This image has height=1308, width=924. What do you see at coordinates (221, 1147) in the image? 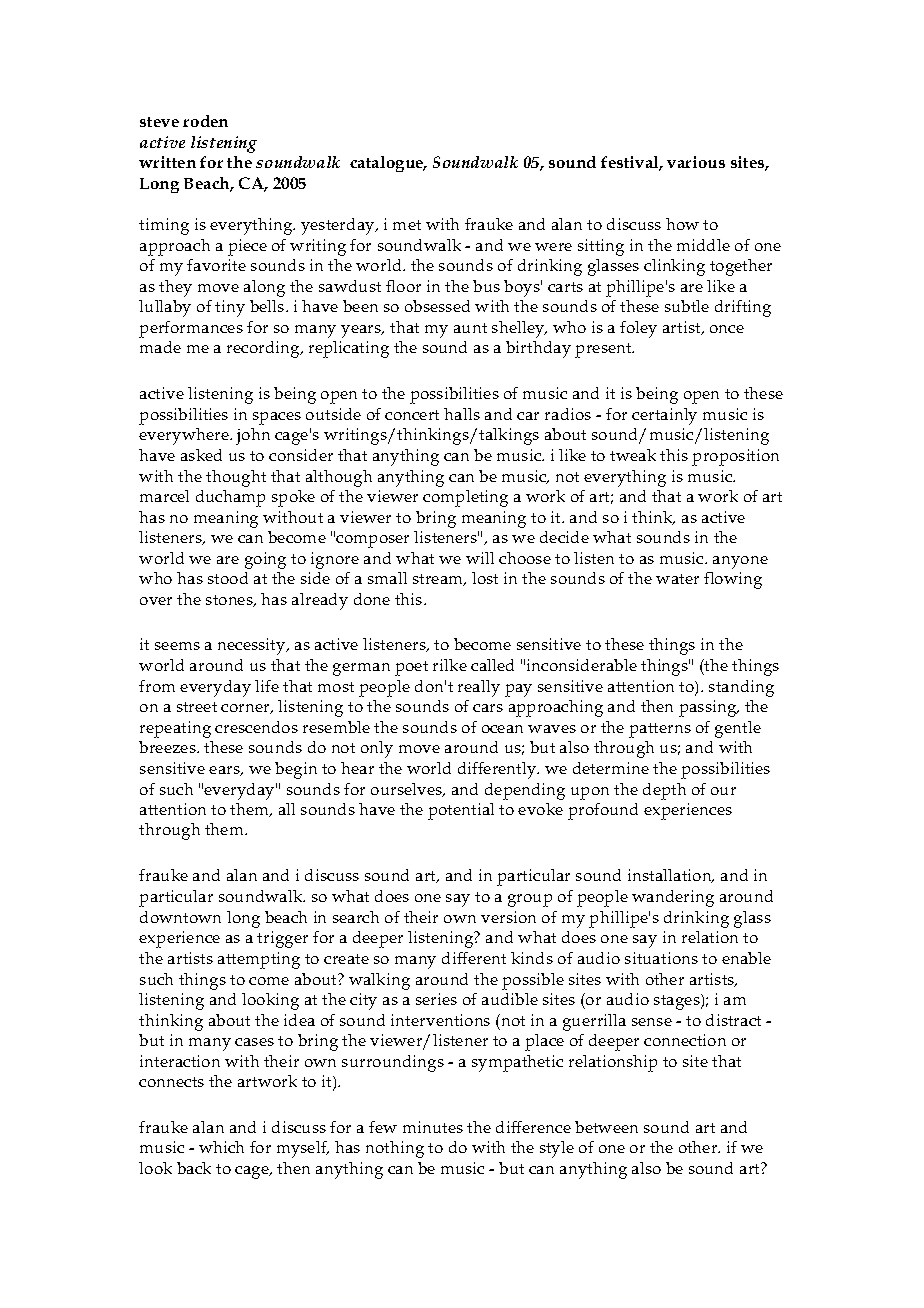
I see `which` at bounding box center [221, 1147].
